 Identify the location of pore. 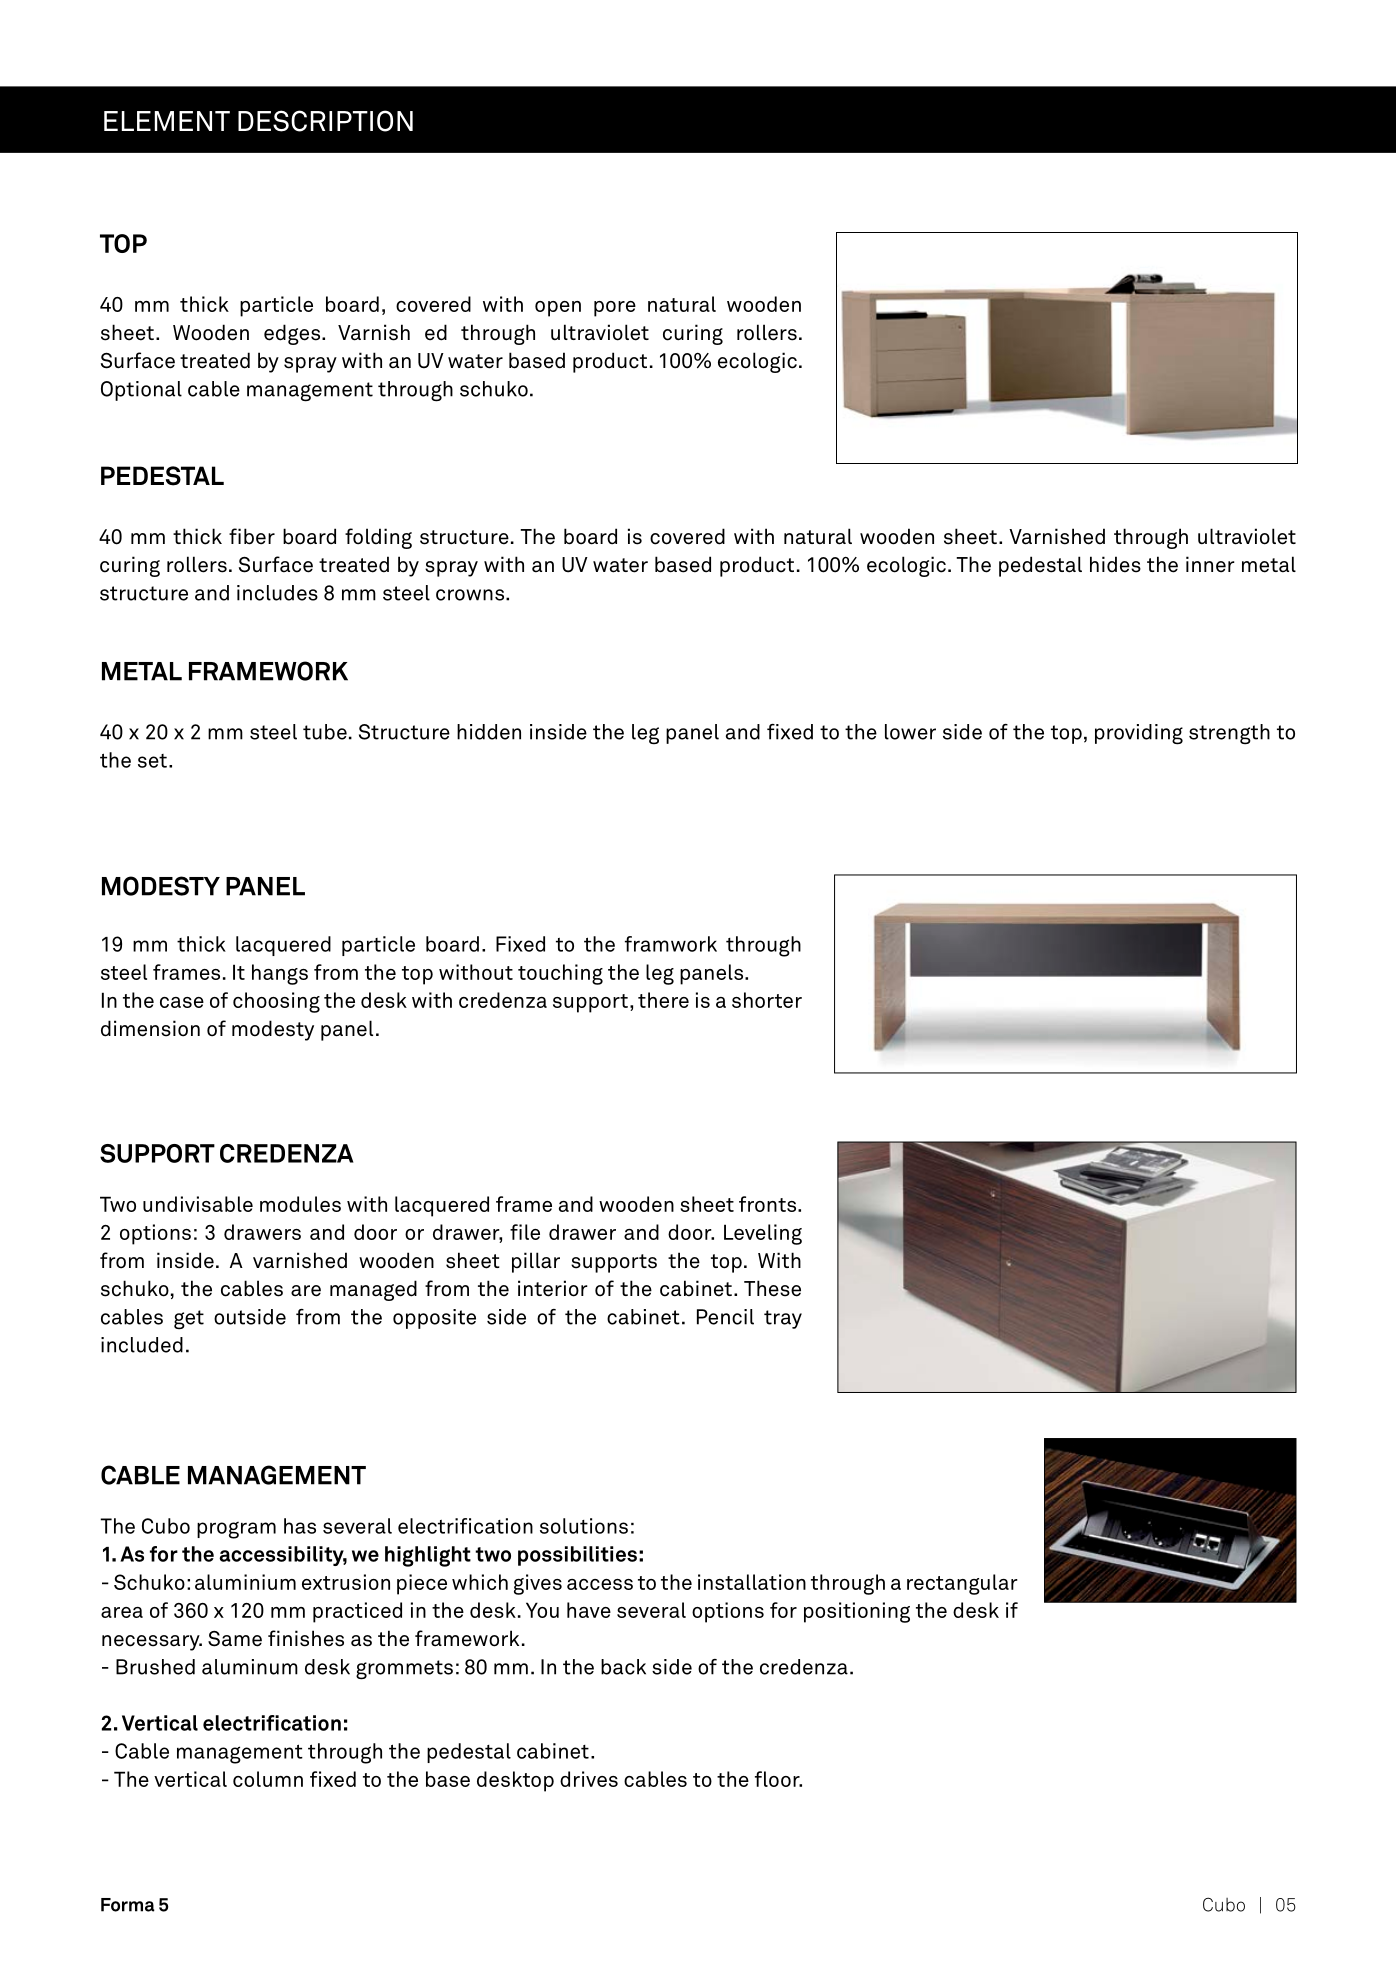
(615, 309).
